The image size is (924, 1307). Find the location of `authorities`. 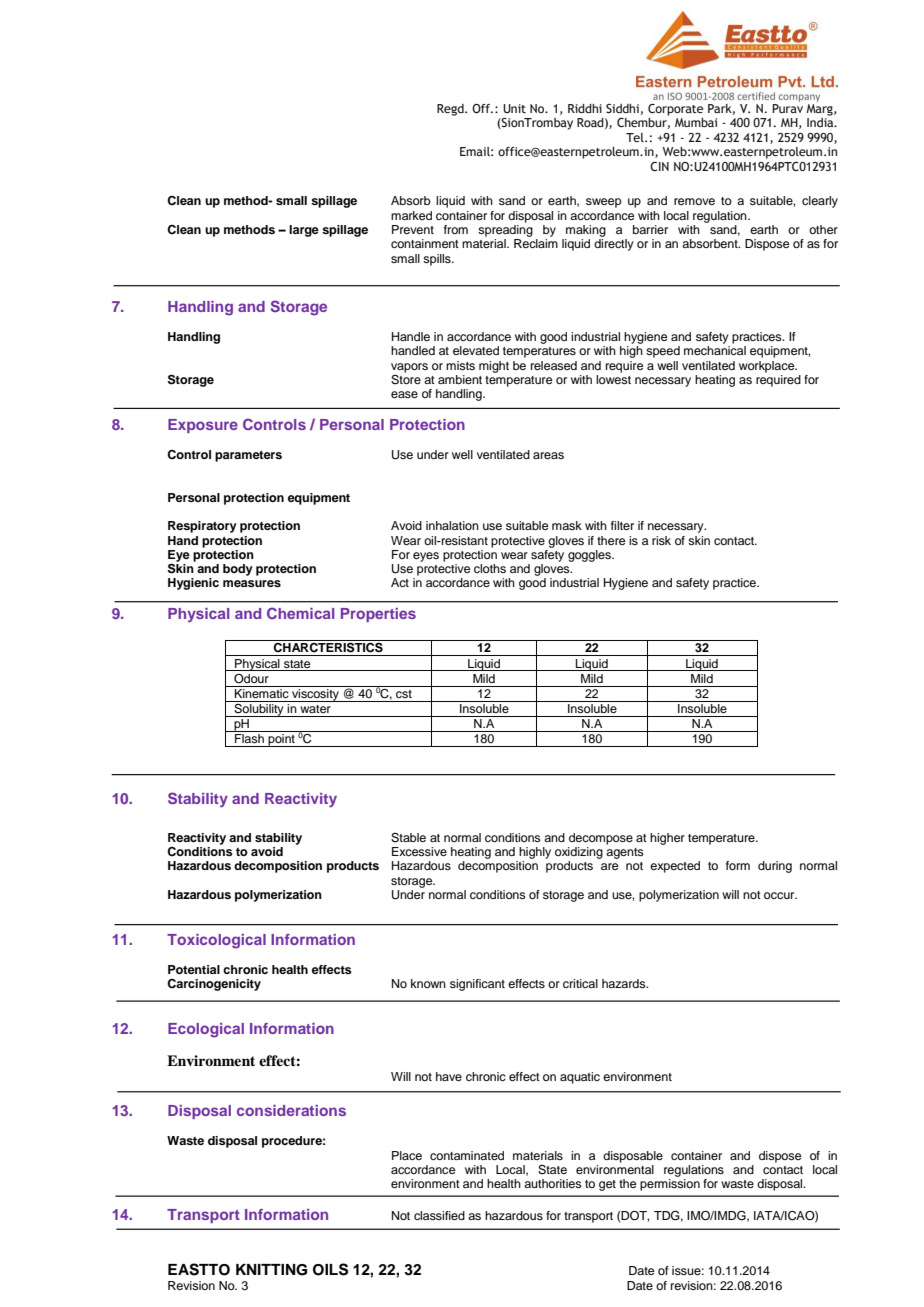

authorities is located at coordinates (553, 1183).
